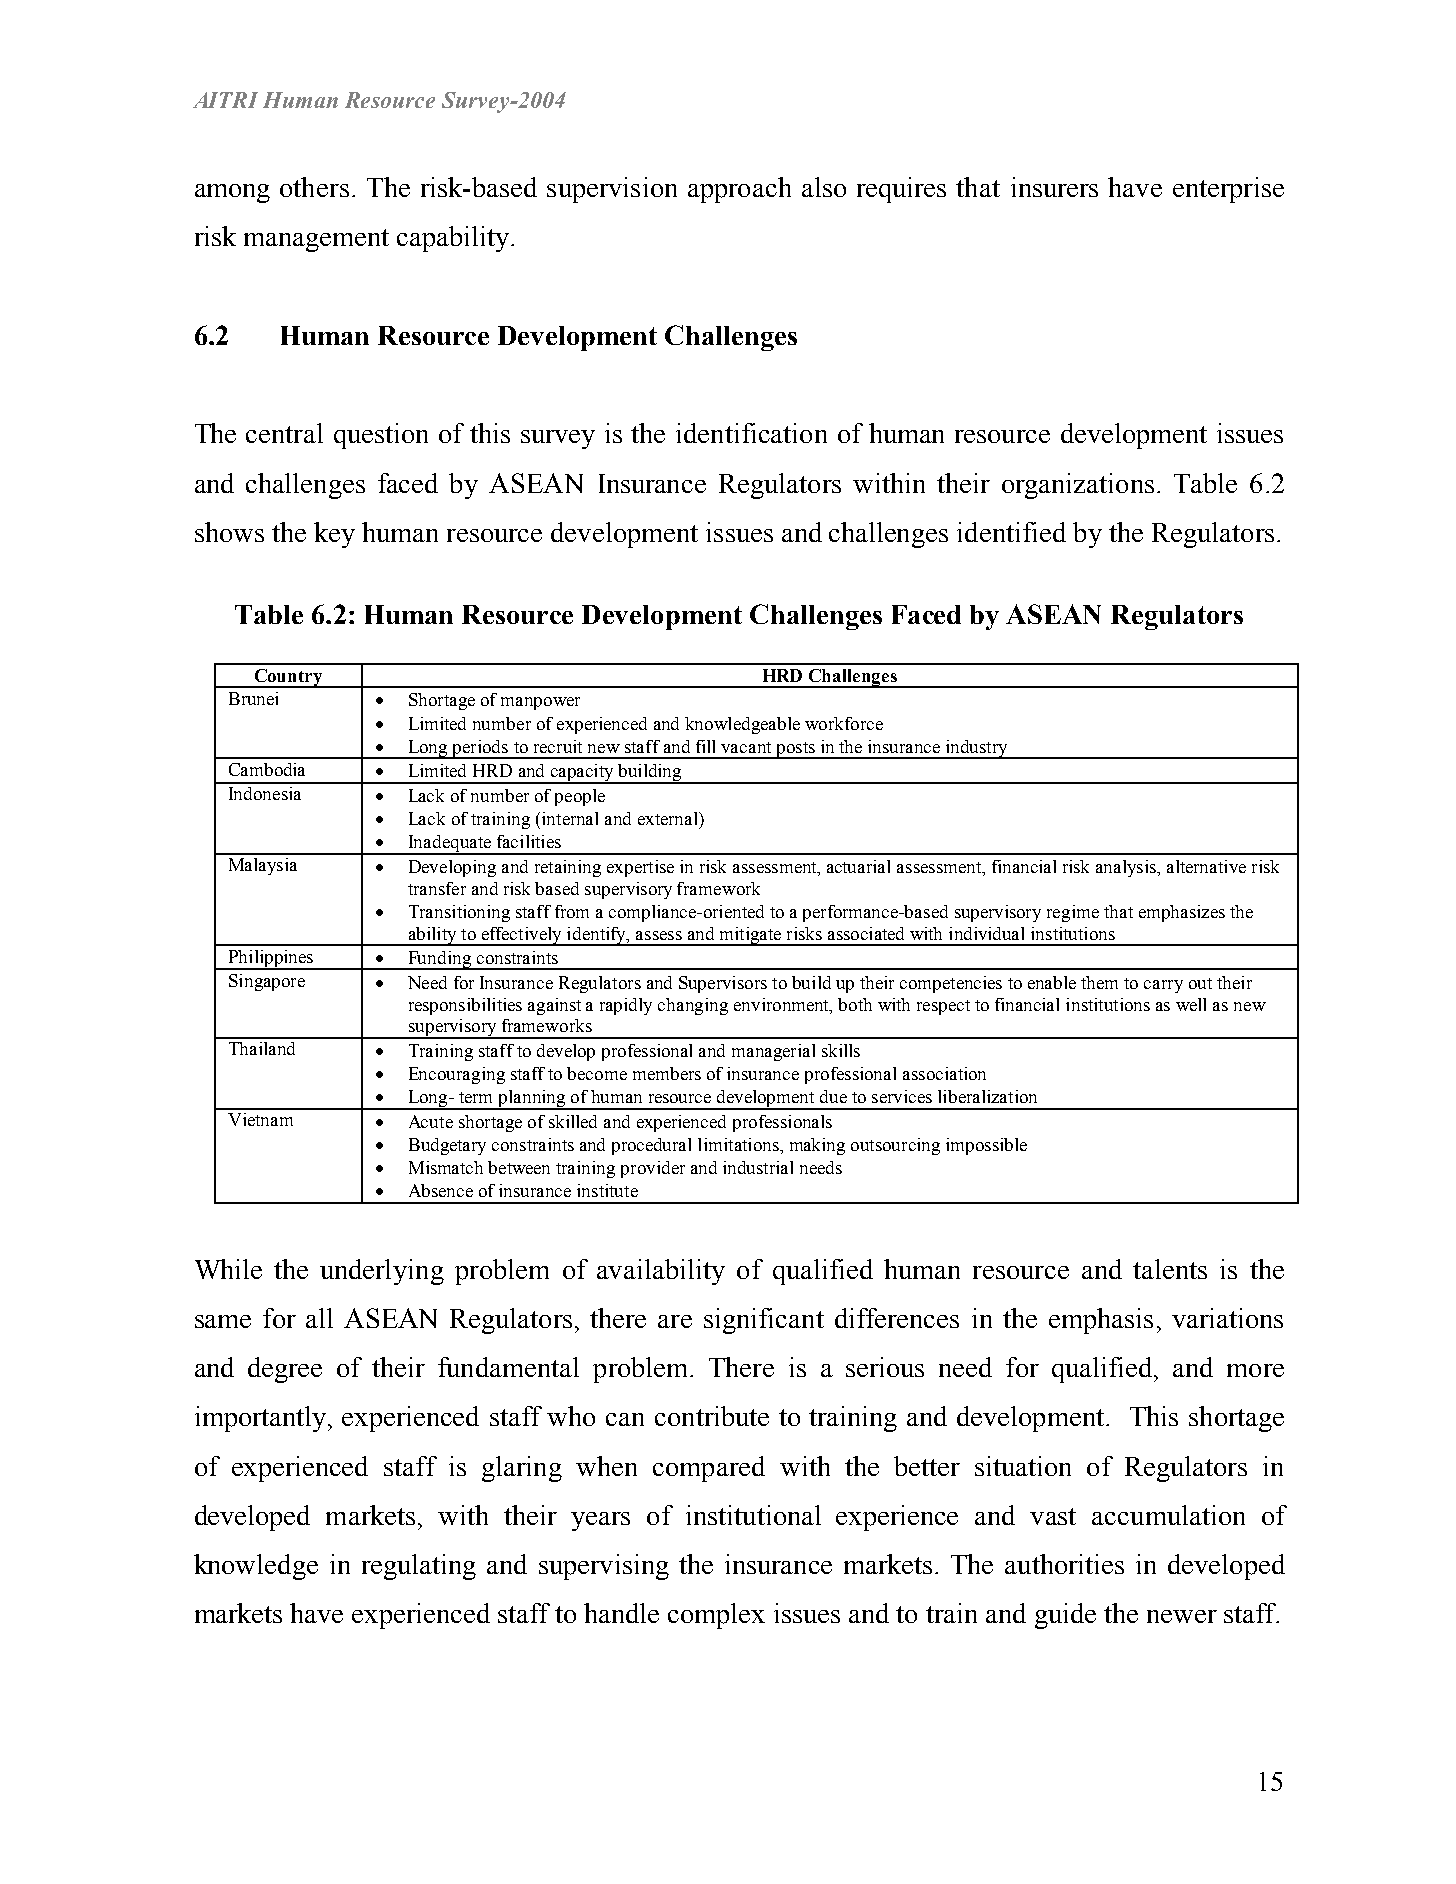 Image resolution: width=1456 pixels, height=1884 pixels. I want to click on authorities, so click(1064, 1564).
